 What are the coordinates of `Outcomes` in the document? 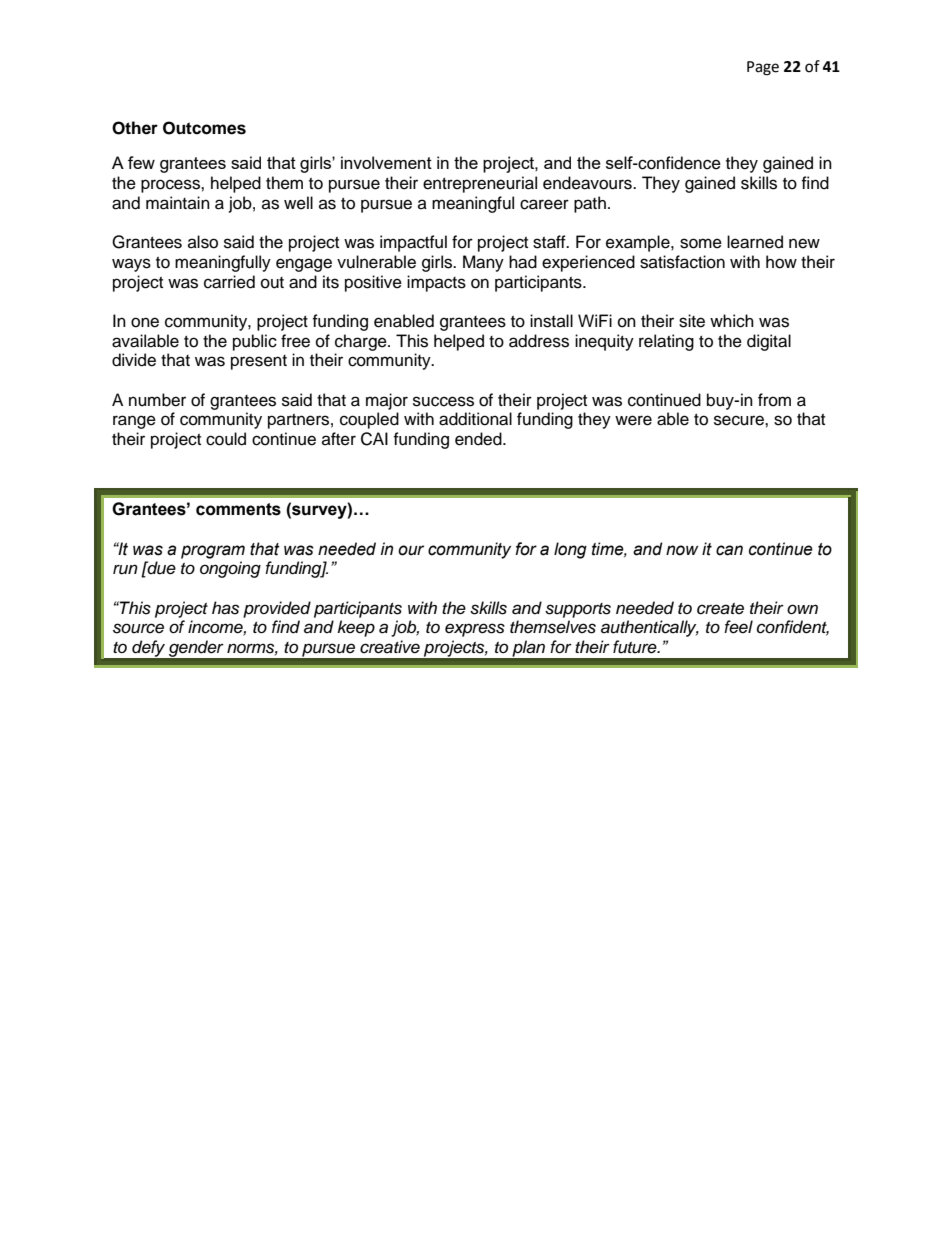 It's located at (204, 128).
